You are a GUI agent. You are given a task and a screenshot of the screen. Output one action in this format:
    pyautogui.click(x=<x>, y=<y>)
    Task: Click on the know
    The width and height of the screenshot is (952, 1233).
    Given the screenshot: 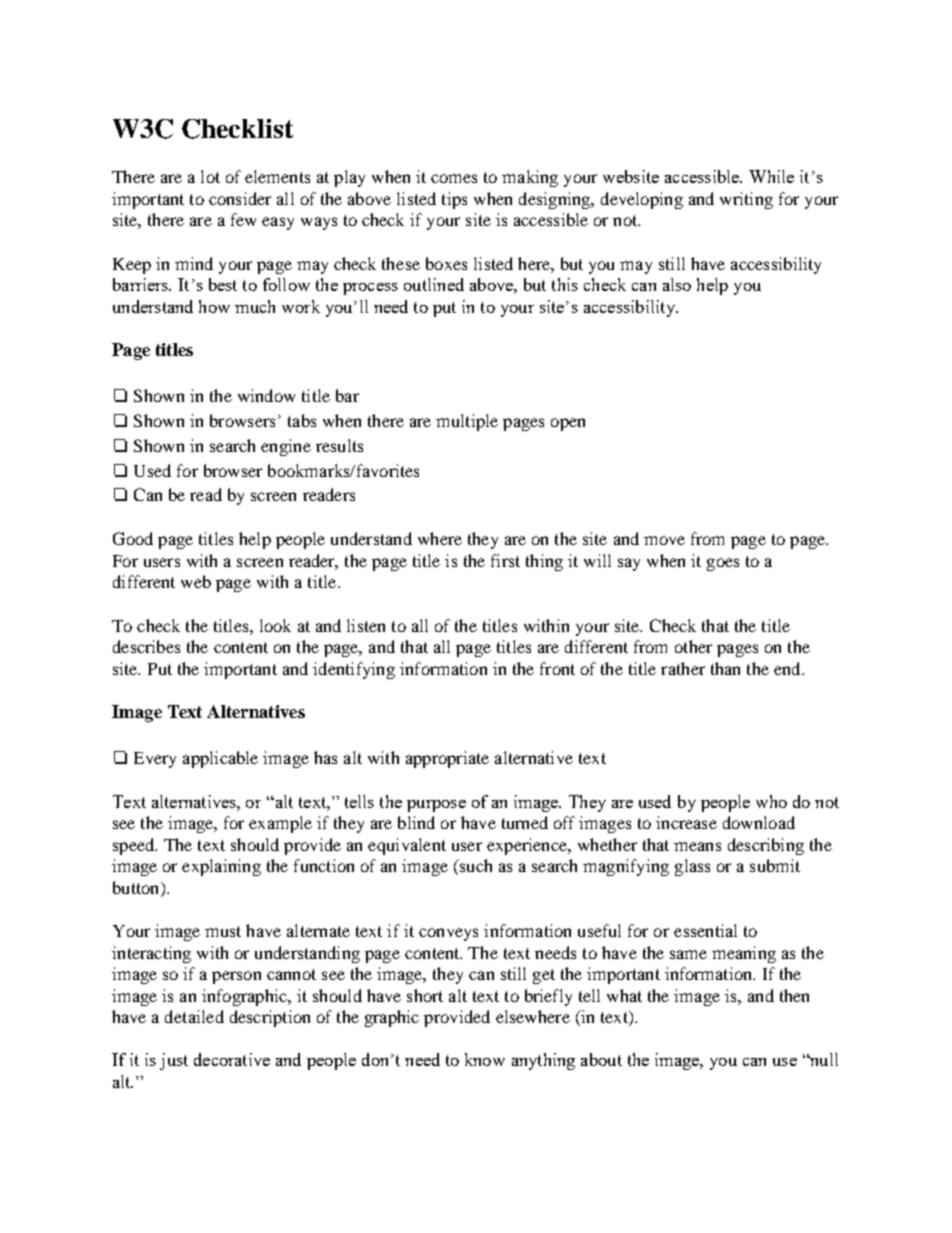 What is the action you would take?
    pyautogui.click(x=485, y=1059)
